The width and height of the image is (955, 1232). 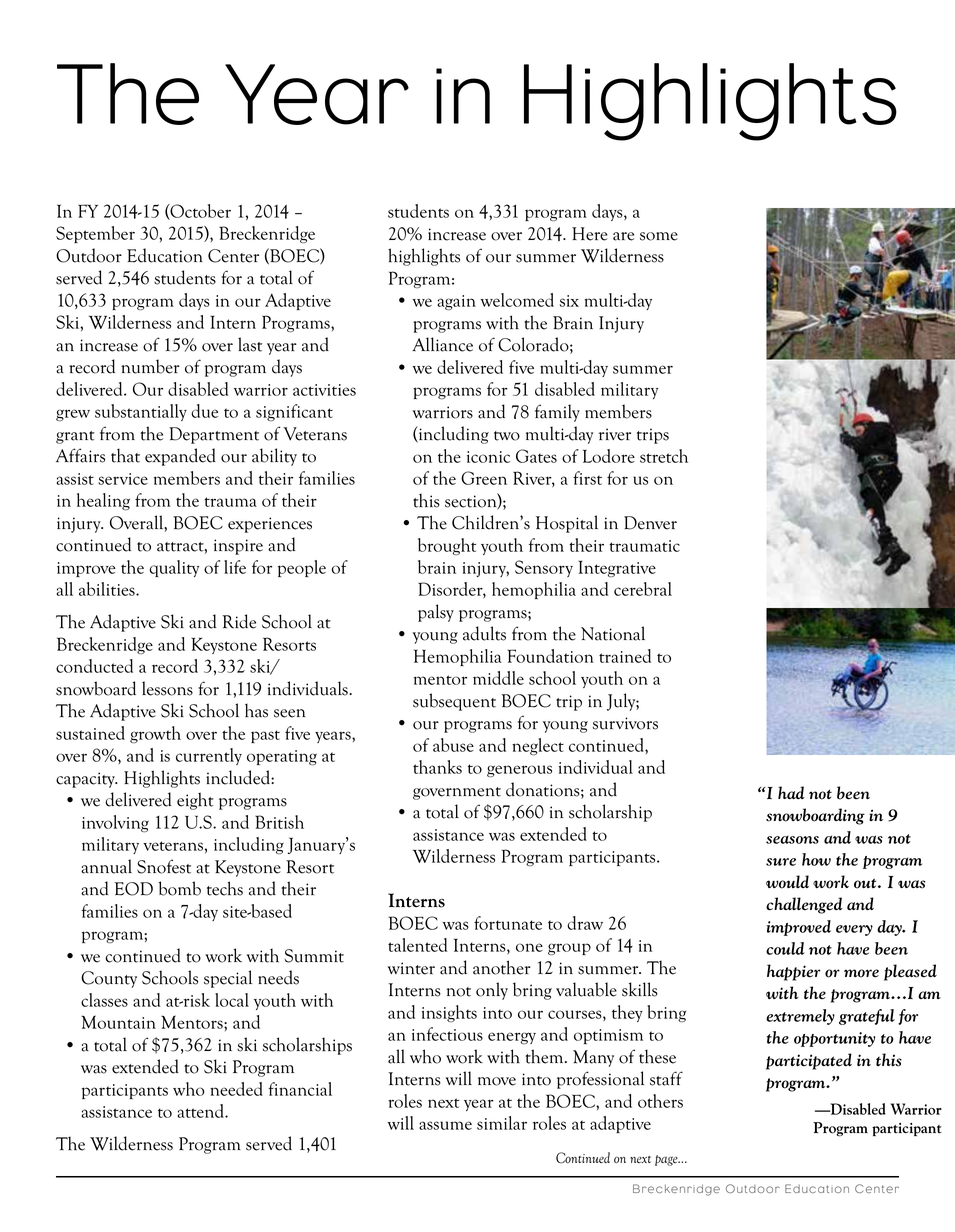 What do you see at coordinates (643, 589) in the image?
I see `cerebral` at bounding box center [643, 589].
